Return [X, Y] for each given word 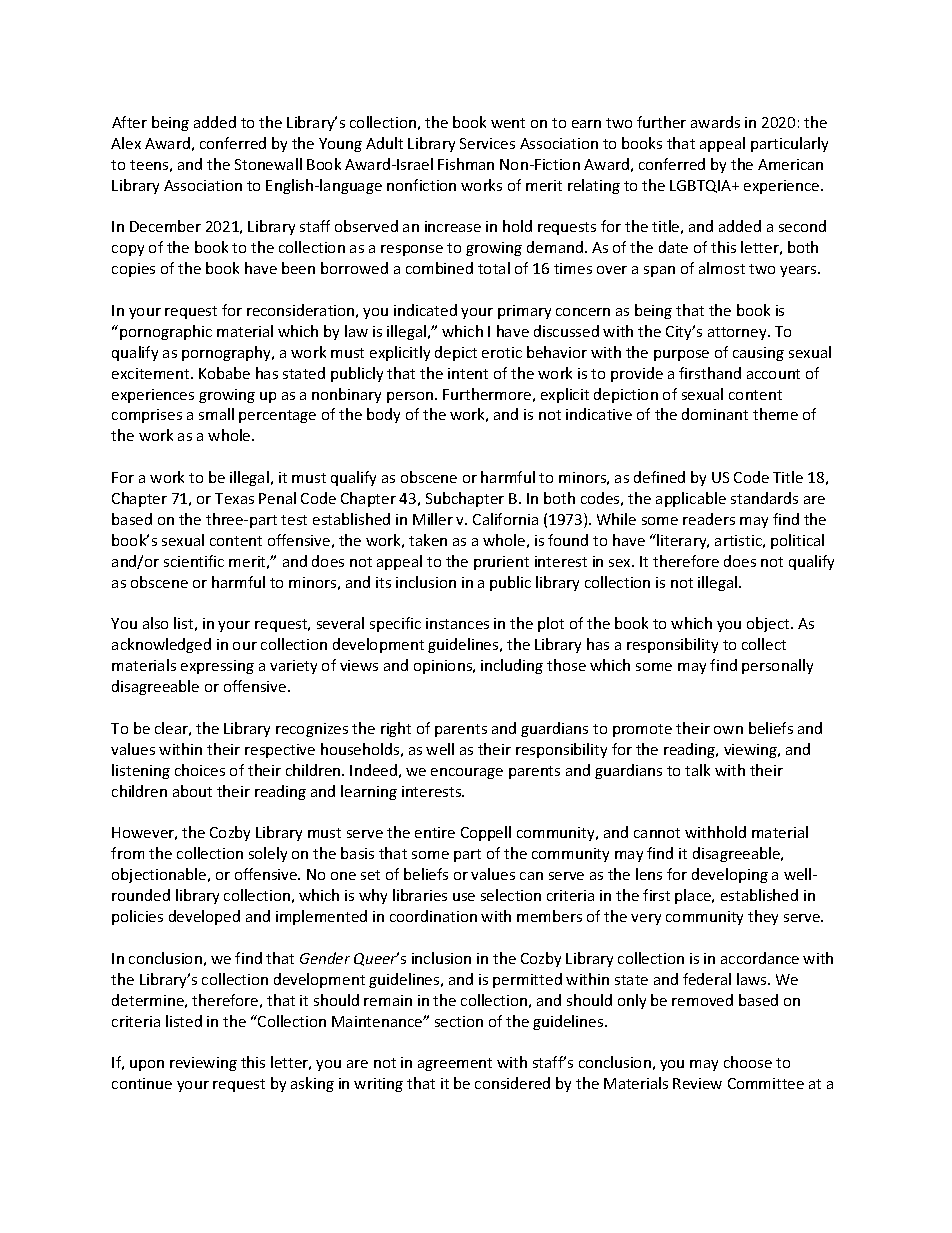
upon [147, 1065]
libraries [420, 895]
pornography [228, 353]
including [512, 666]
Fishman [466, 164]
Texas [234, 498]
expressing [217, 667]
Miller [433, 519]
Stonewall [268, 164]
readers [709, 519]
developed [204, 917]
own [728, 730]
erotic [502, 352]
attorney [738, 333]
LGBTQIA [702, 186]
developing [730, 875]
